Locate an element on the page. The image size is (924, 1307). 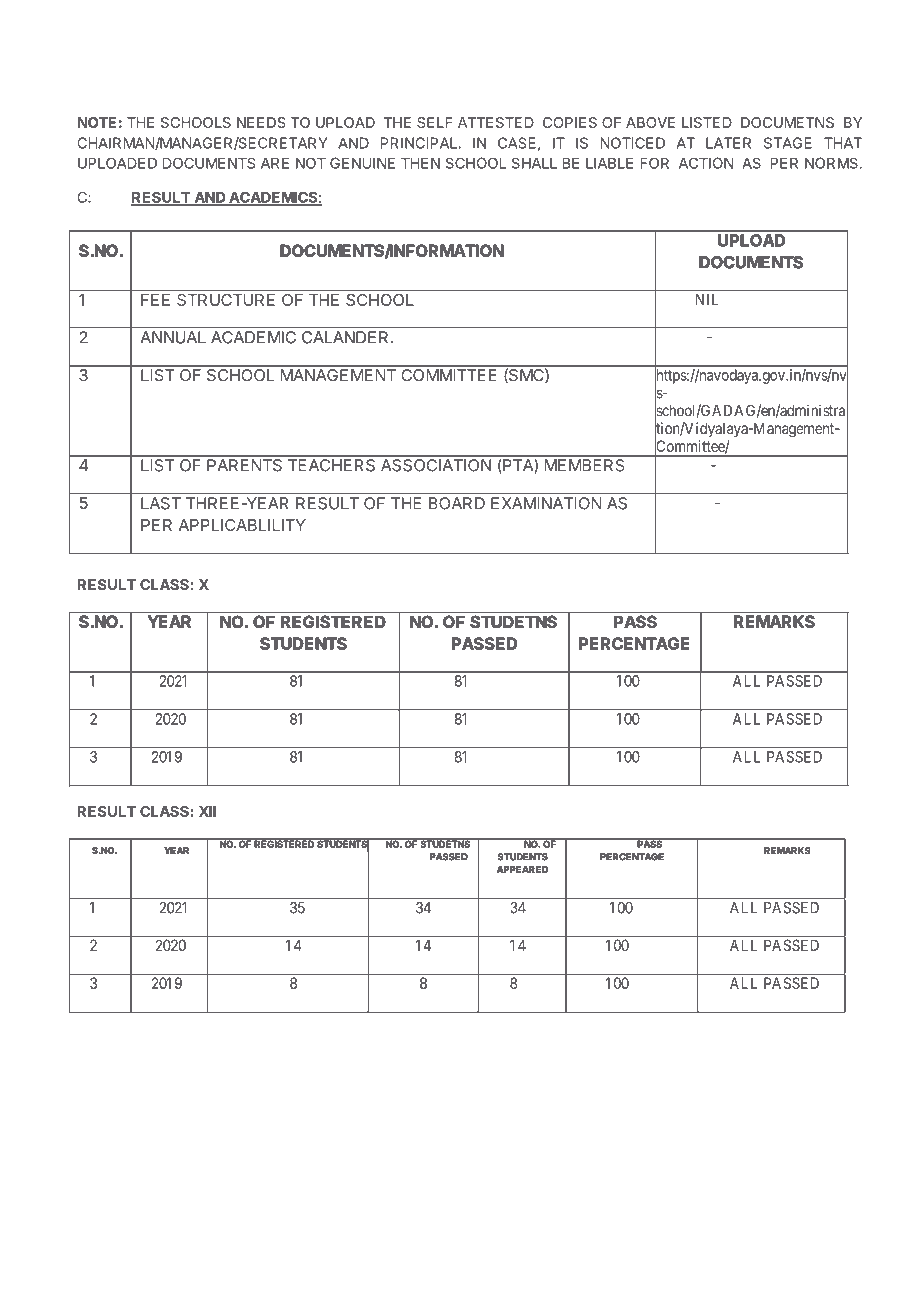
NEEDS is located at coordinates (261, 122).
